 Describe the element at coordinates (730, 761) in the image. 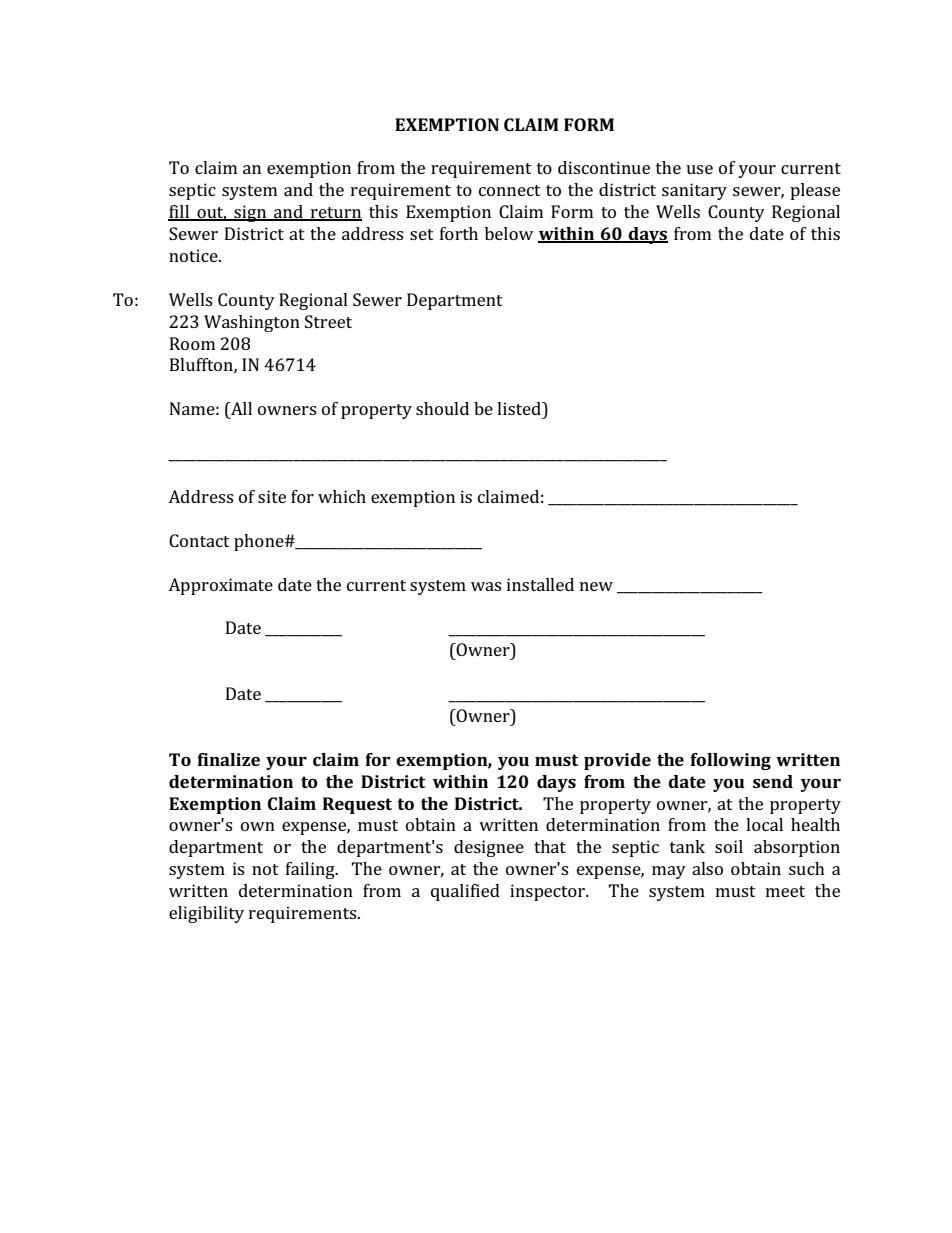

I see `following` at that location.
